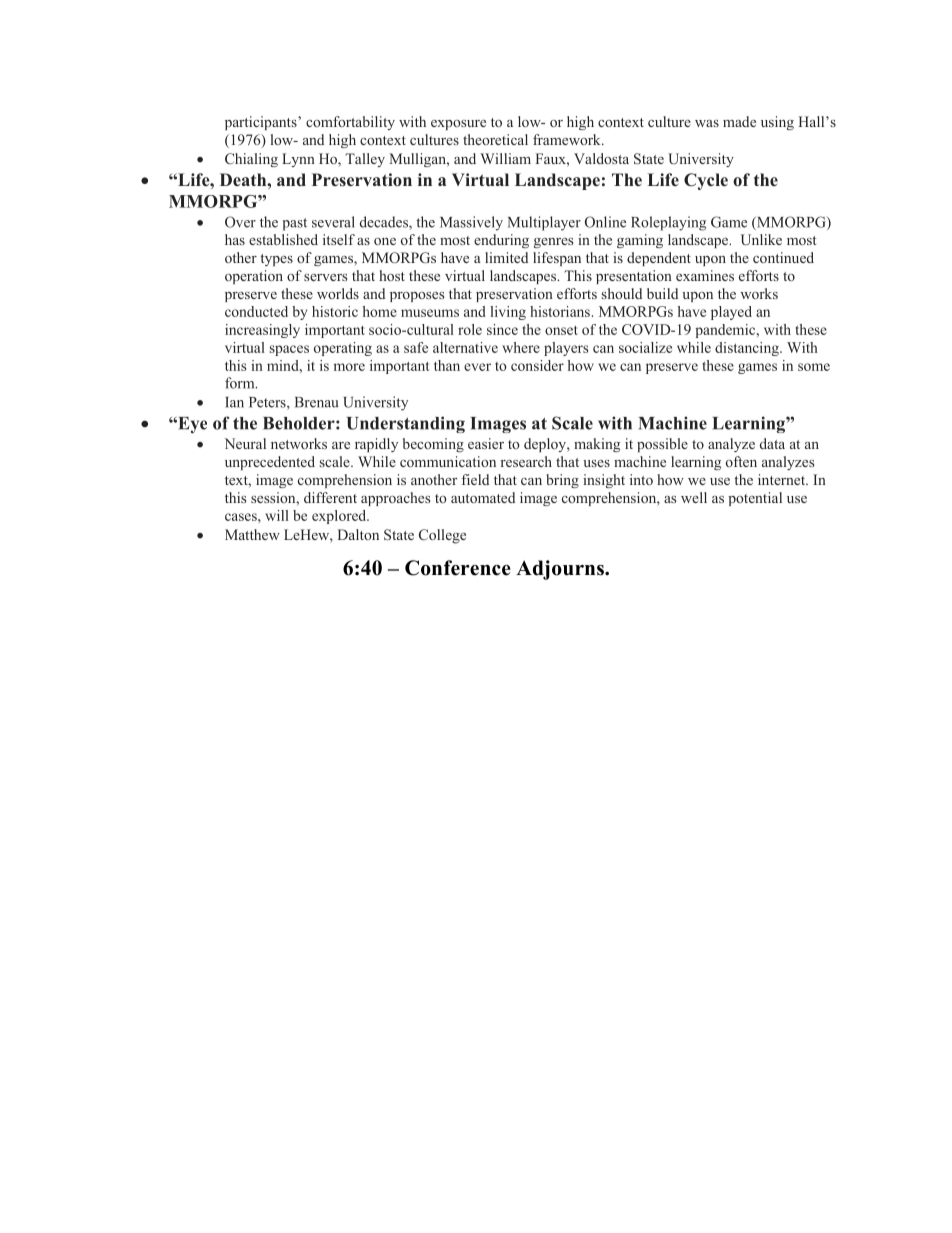  Describe the element at coordinates (495, 139) in the screenshot. I see `theoretical` at that location.
